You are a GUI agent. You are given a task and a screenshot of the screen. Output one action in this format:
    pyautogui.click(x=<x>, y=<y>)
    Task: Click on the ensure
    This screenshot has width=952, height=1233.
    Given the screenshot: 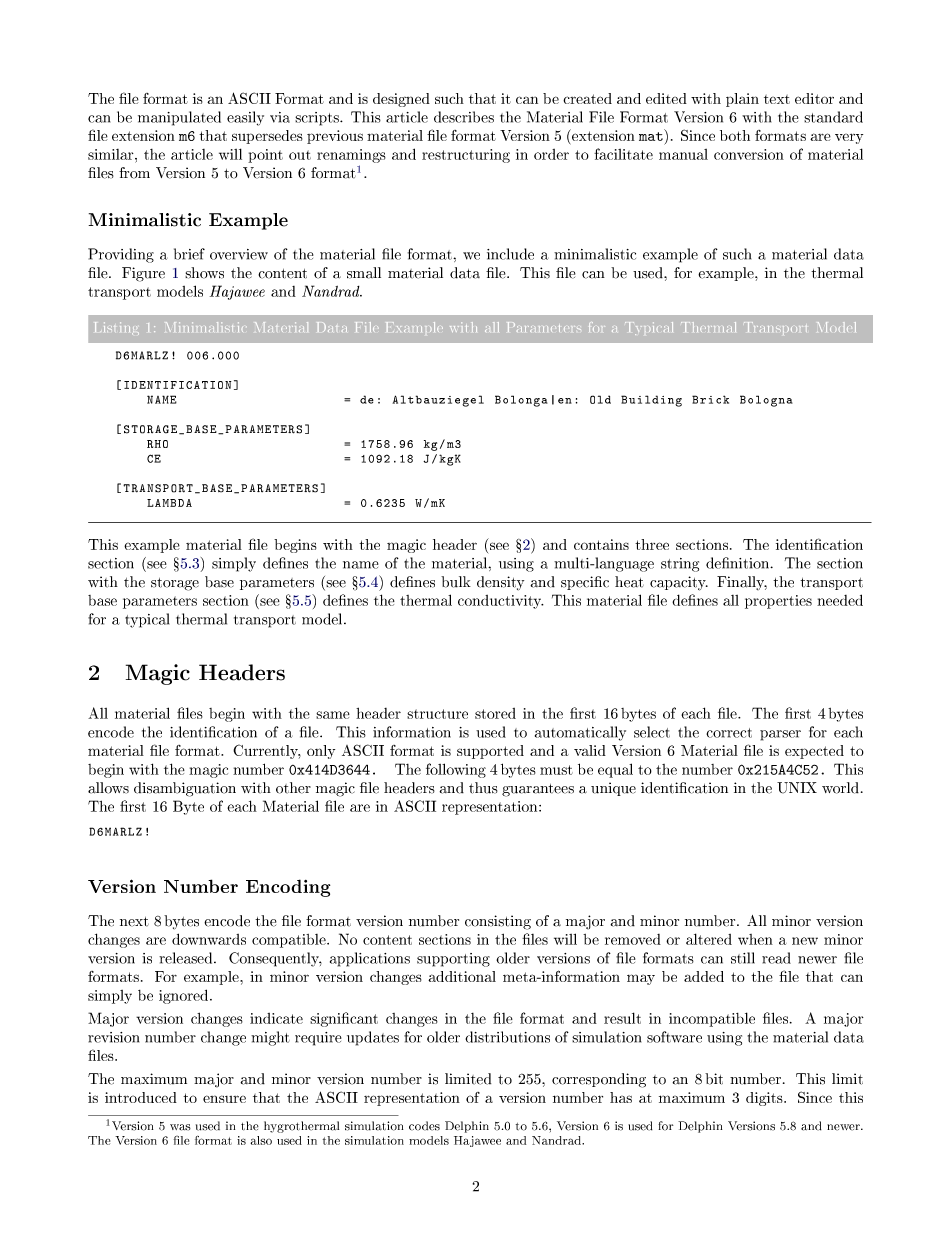 What is the action you would take?
    pyautogui.click(x=224, y=1099)
